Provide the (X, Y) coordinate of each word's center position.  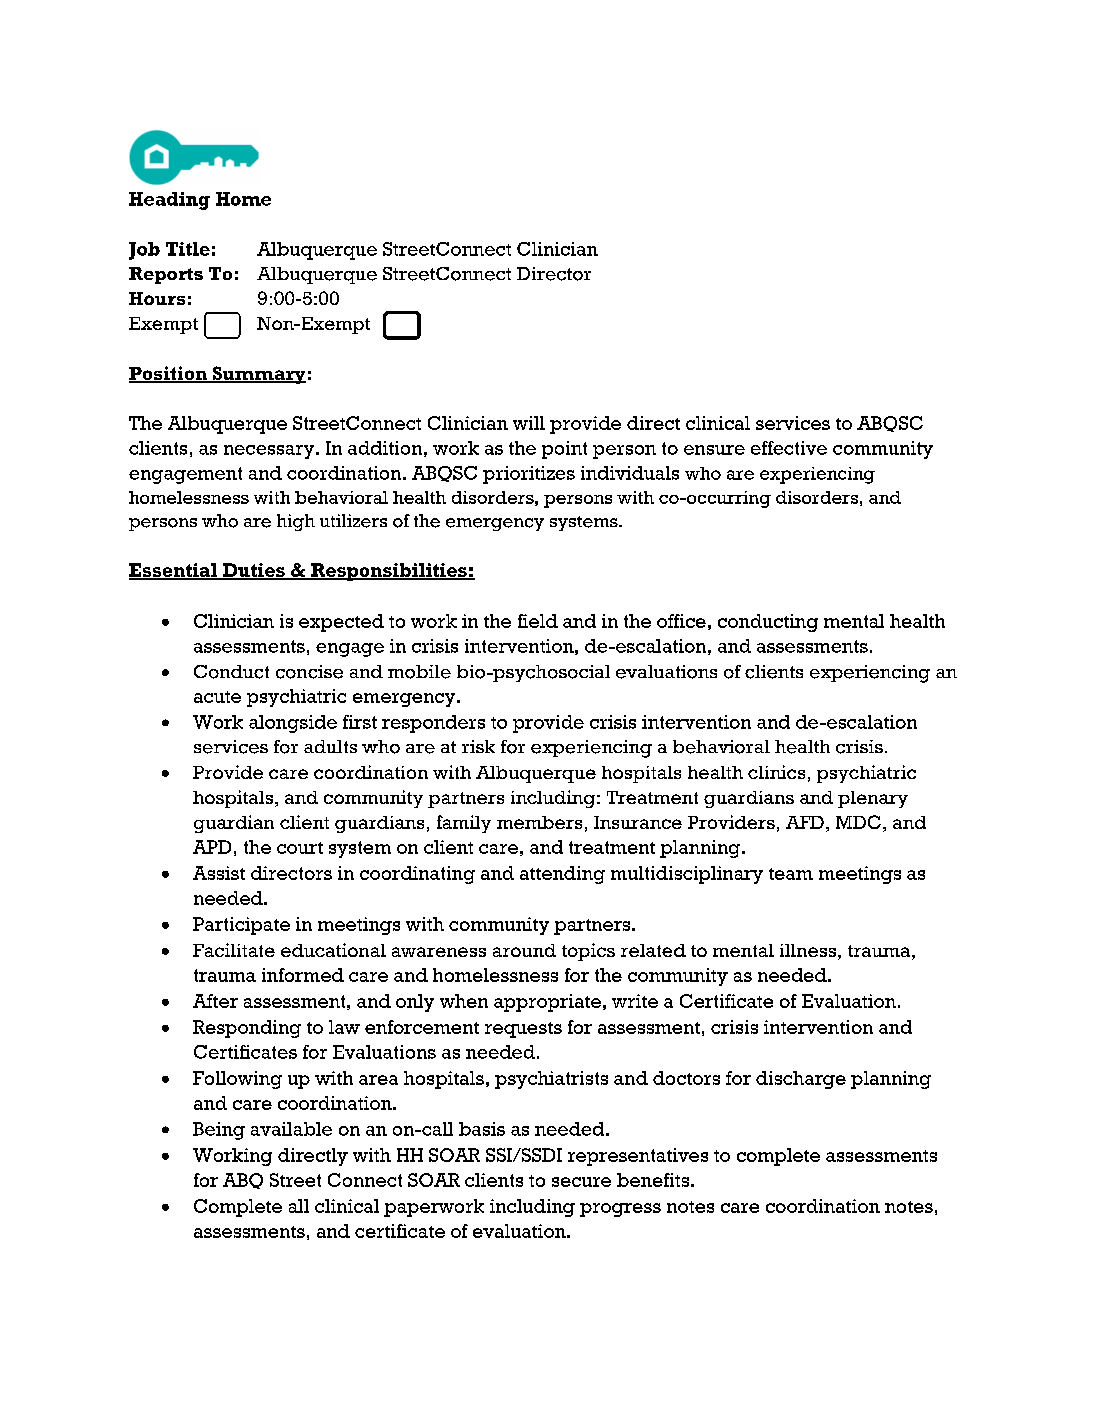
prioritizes (529, 475)
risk (478, 746)
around (524, 950)
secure (581, 1182)
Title (188, 249)
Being (219, 1131)
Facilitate (234, 950)
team (791, 874)
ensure (714, 450)
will (529, 423)
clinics (776, 772)
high (296, 522)
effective (789, 448)
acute (217, 697)
